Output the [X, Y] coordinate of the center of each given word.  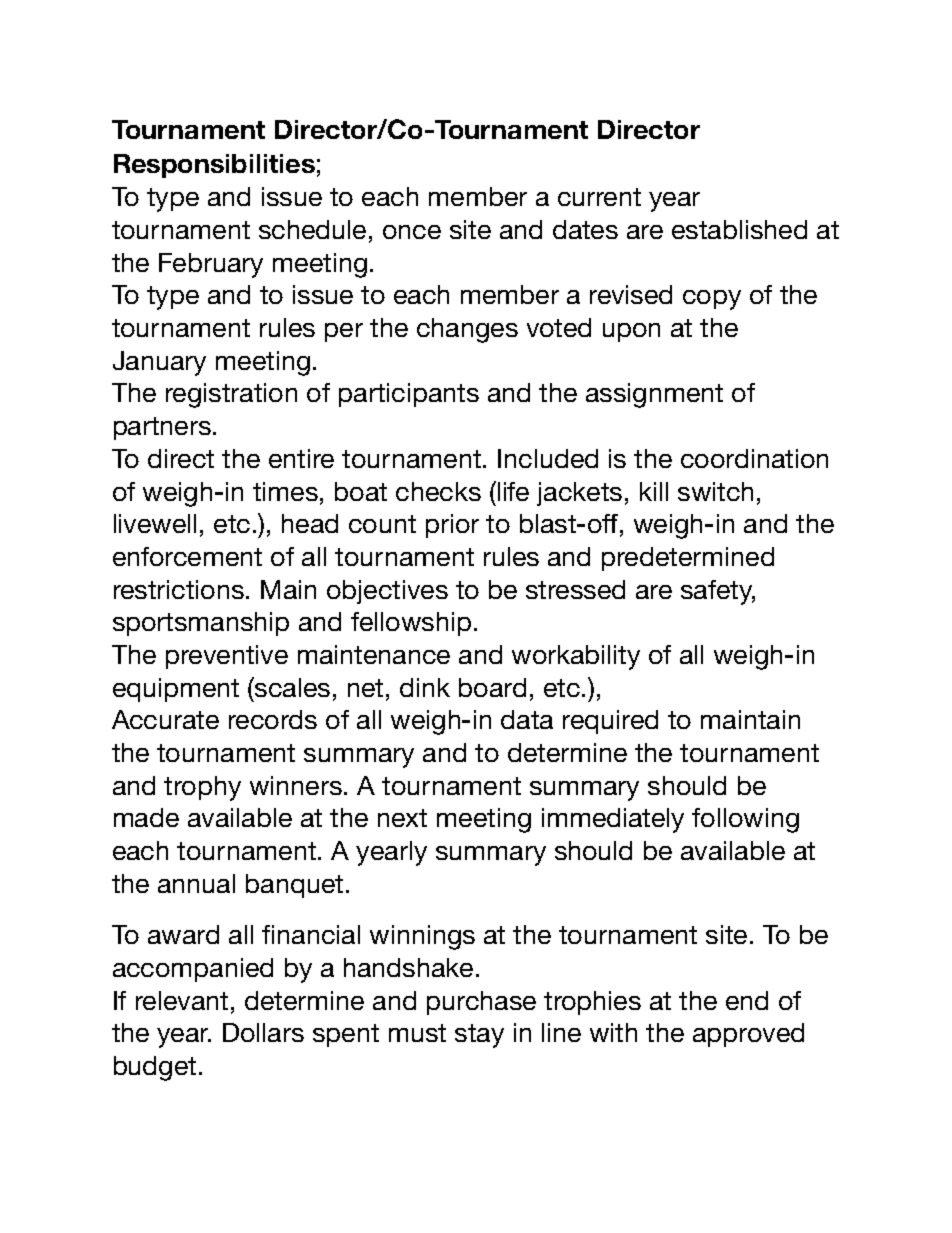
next [402, 818]
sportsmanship [201, 624]
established [739, 229]
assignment [654, 395]
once [412, 232]
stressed [575, 589]
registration [231, 395]
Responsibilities [214, 166]
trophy [202, 788]
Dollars [263, 1032]
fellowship [411, 624]
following [745, 820]
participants [409, 395]
